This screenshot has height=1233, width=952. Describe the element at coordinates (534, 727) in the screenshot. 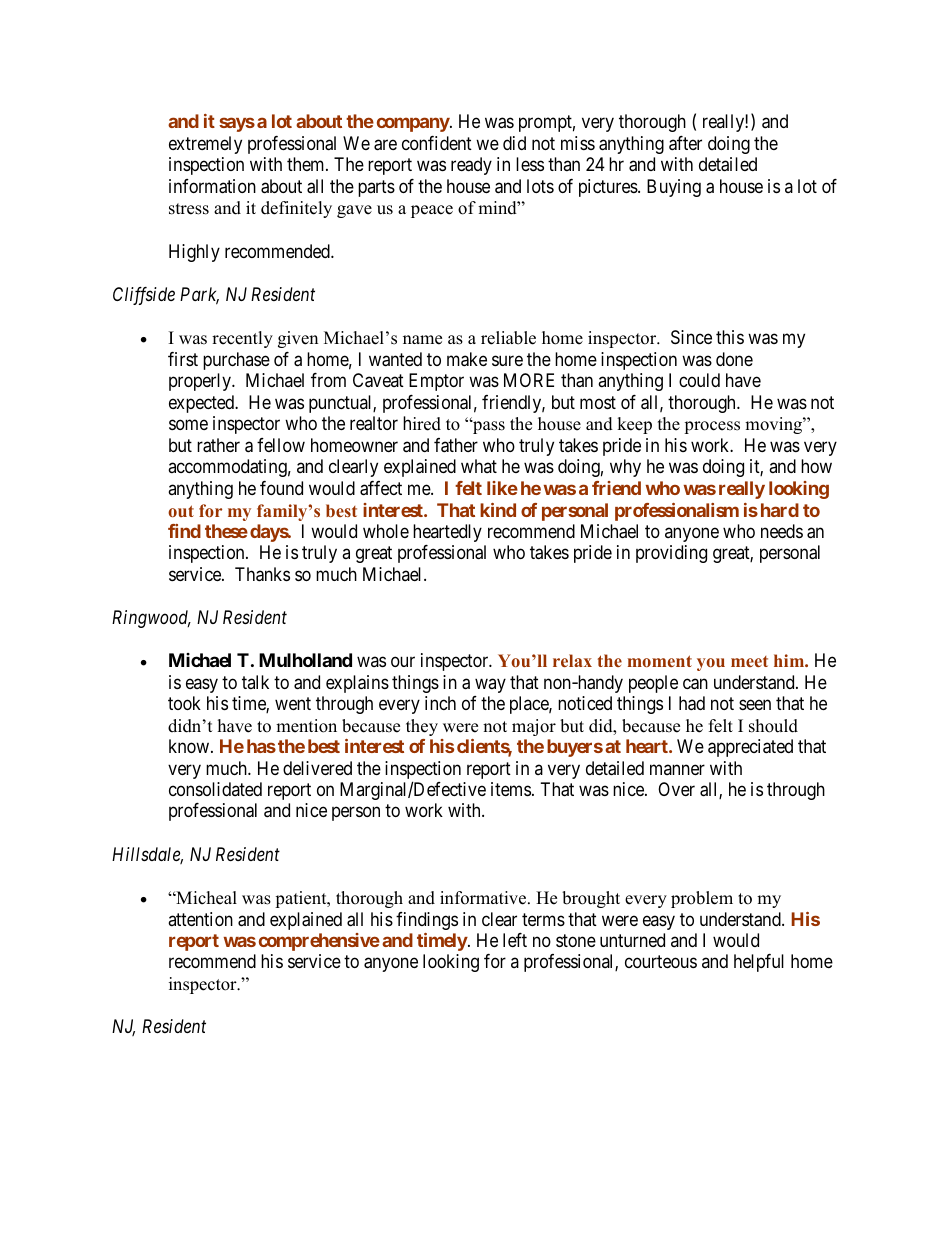

I see `major` at that location.
